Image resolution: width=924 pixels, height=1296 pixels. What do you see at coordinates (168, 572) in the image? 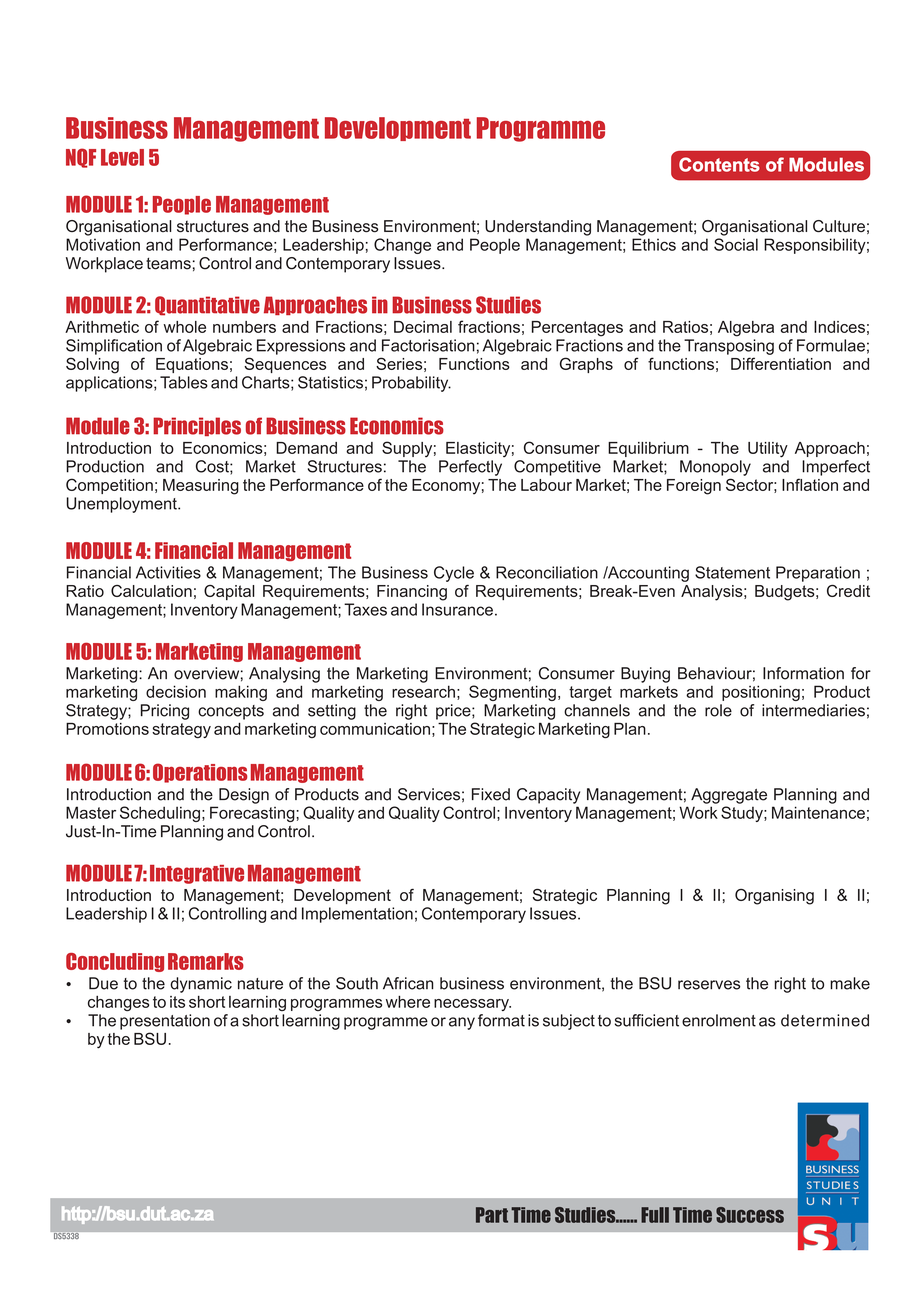
I see `Activities` at bounding box center [168, 572].
